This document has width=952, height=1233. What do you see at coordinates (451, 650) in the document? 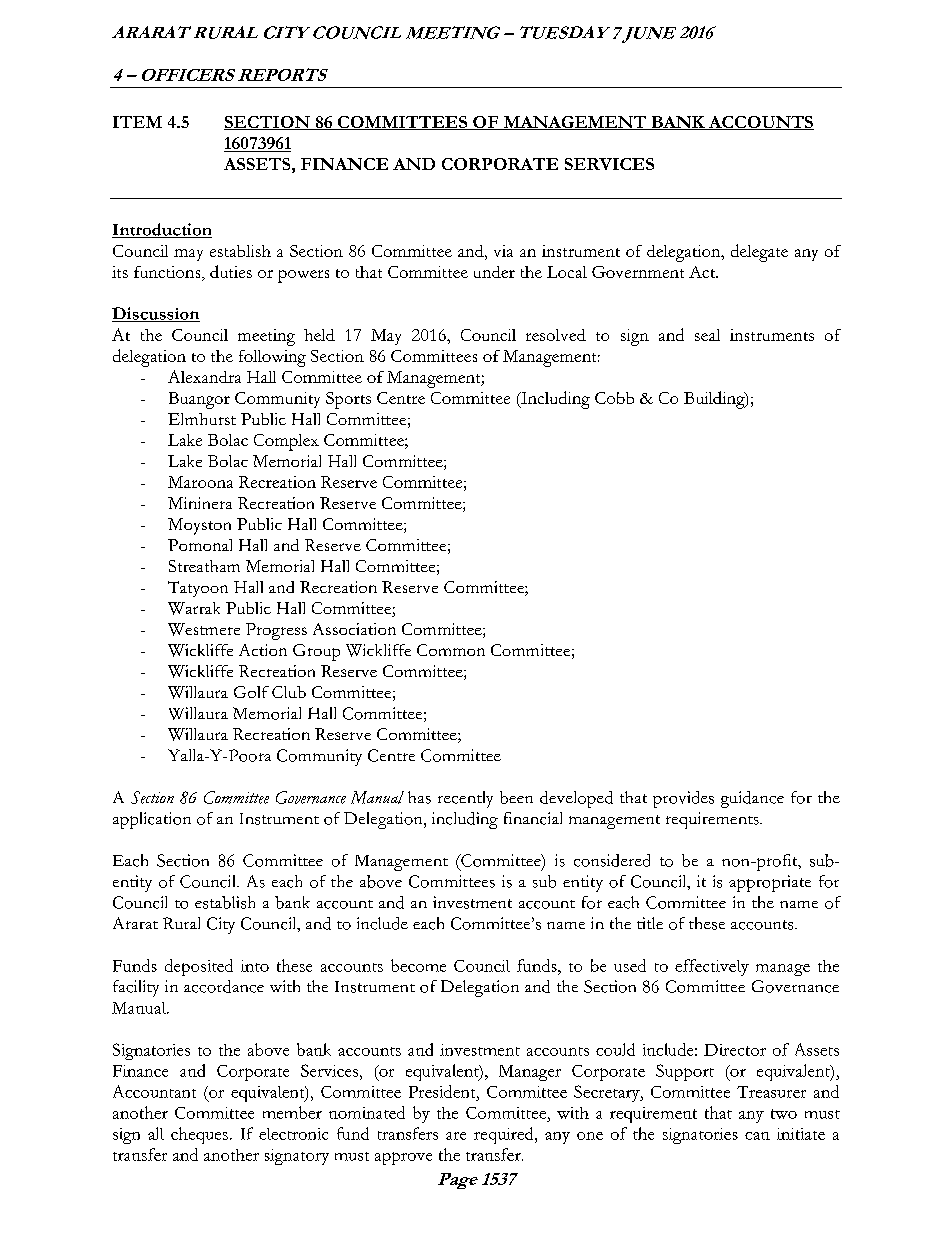
I see `Common` at bounding box center [451, 650].
